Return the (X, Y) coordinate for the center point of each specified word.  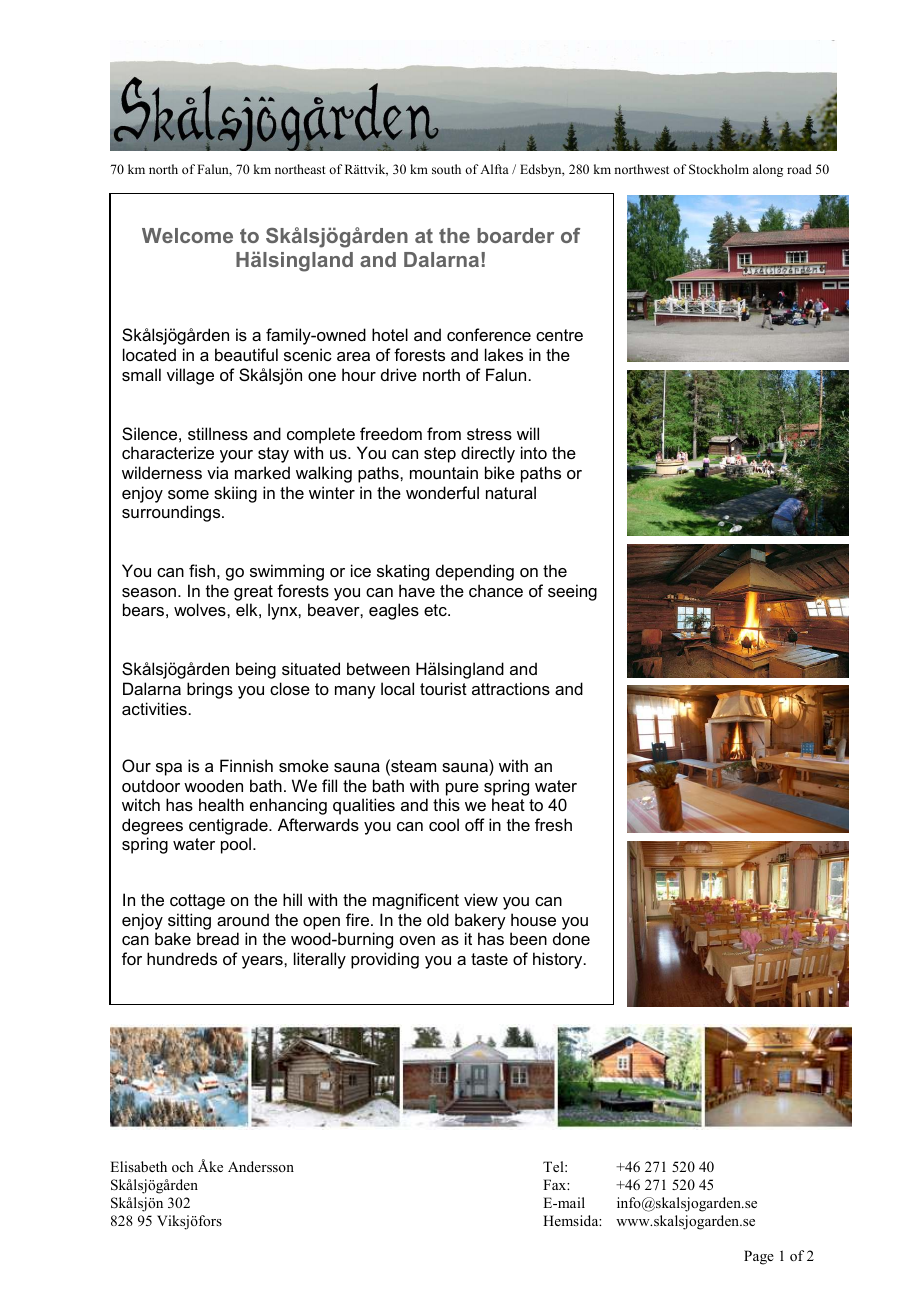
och (183, 1166)
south (446, 169)
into (534, 452)
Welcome (187, 235)
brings (210, 690)
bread (218, 938)
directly (488, 454)
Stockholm (719, 169)
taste (489, 959)
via (217, 472)
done (571, 938)
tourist (443, 688)
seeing (572, 592)
